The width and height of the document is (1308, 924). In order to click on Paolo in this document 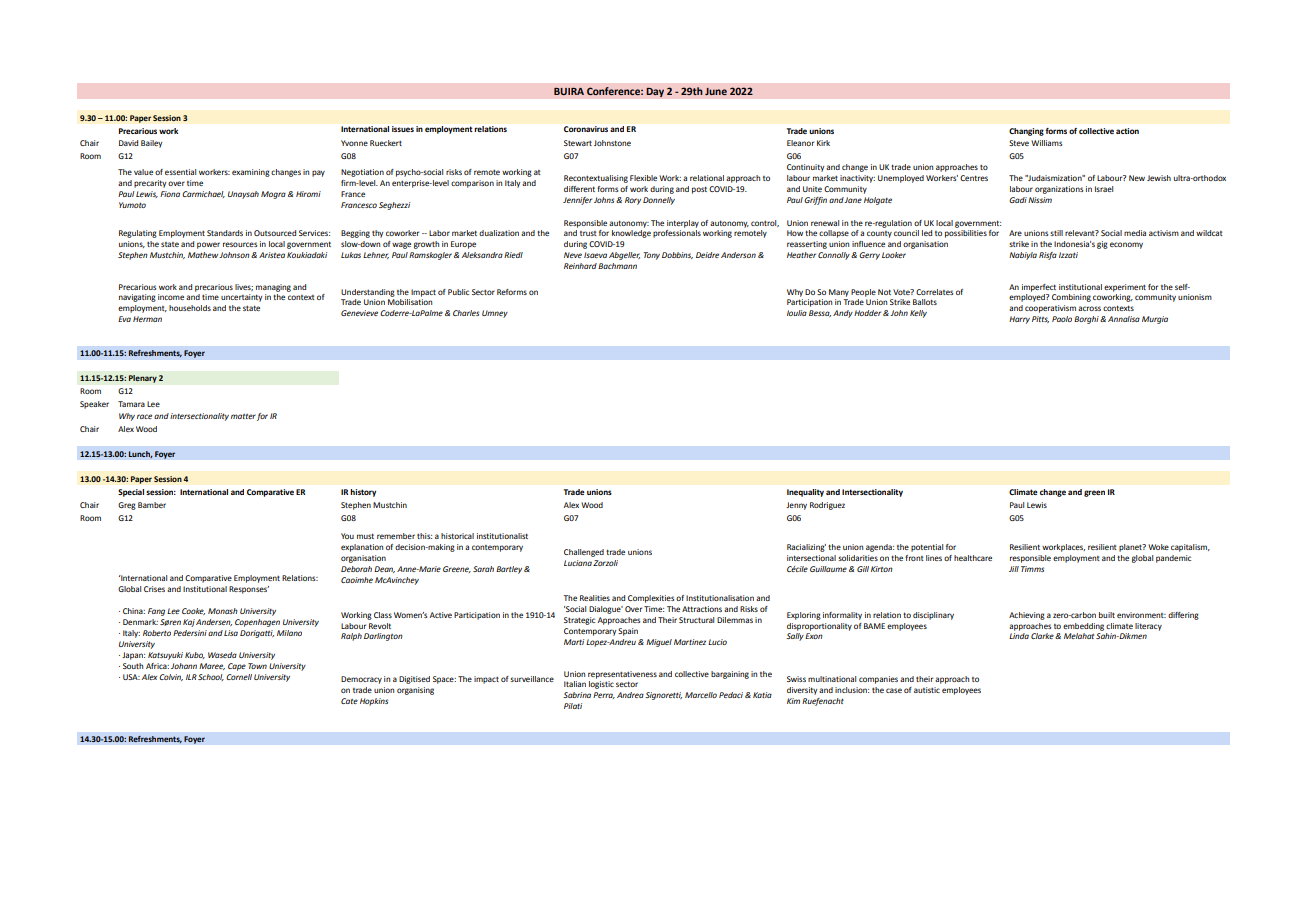, I will do `click(1062, 319)`.
